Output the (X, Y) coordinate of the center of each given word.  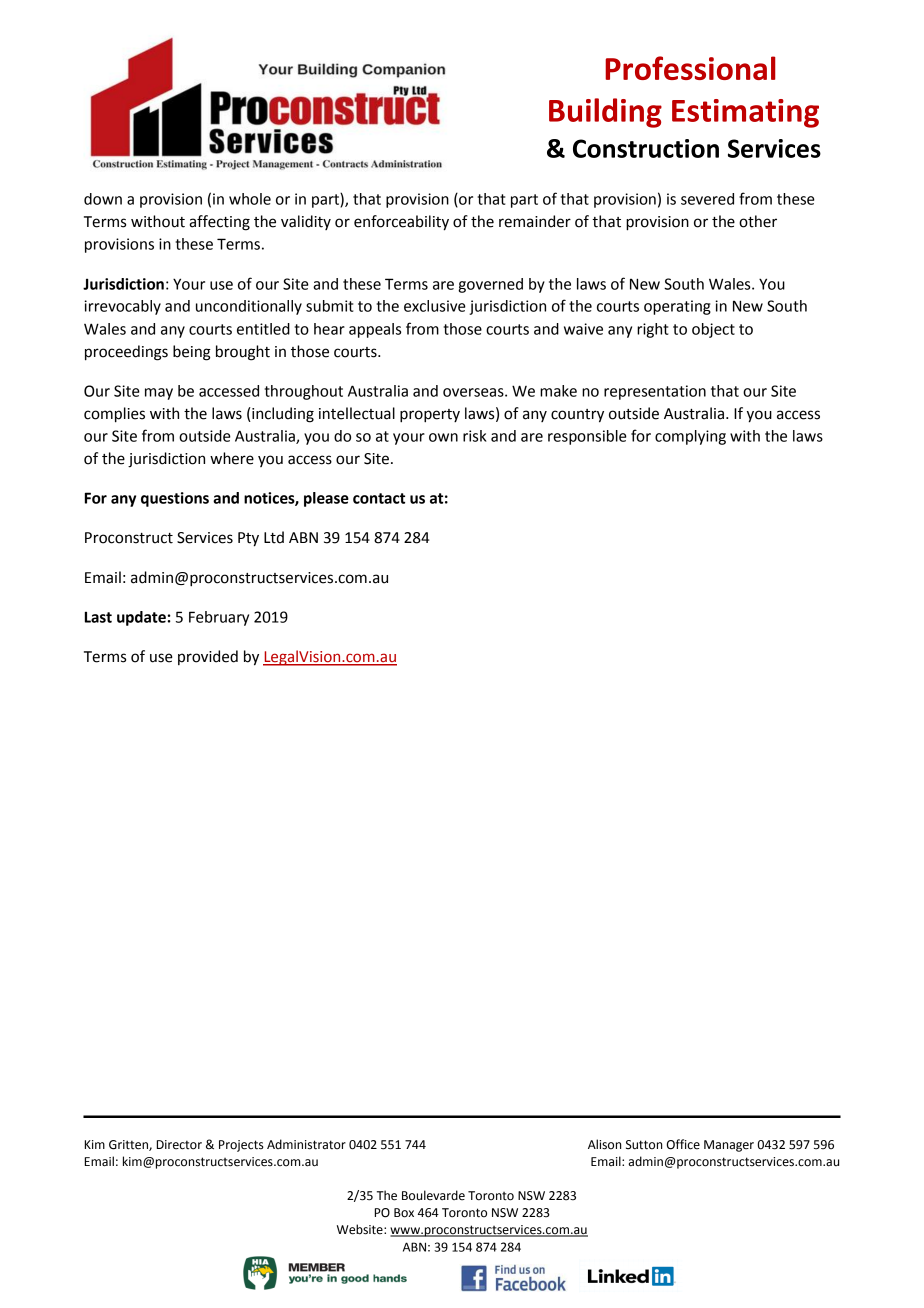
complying (690, 437)
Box (404, 1213)
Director (179, 1145)
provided (208, 657)
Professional (690, 68)
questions (175, 499)
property (430, 416)
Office (683, 1144)
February (219, 618)
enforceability (401, 223)
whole (250, 199)
